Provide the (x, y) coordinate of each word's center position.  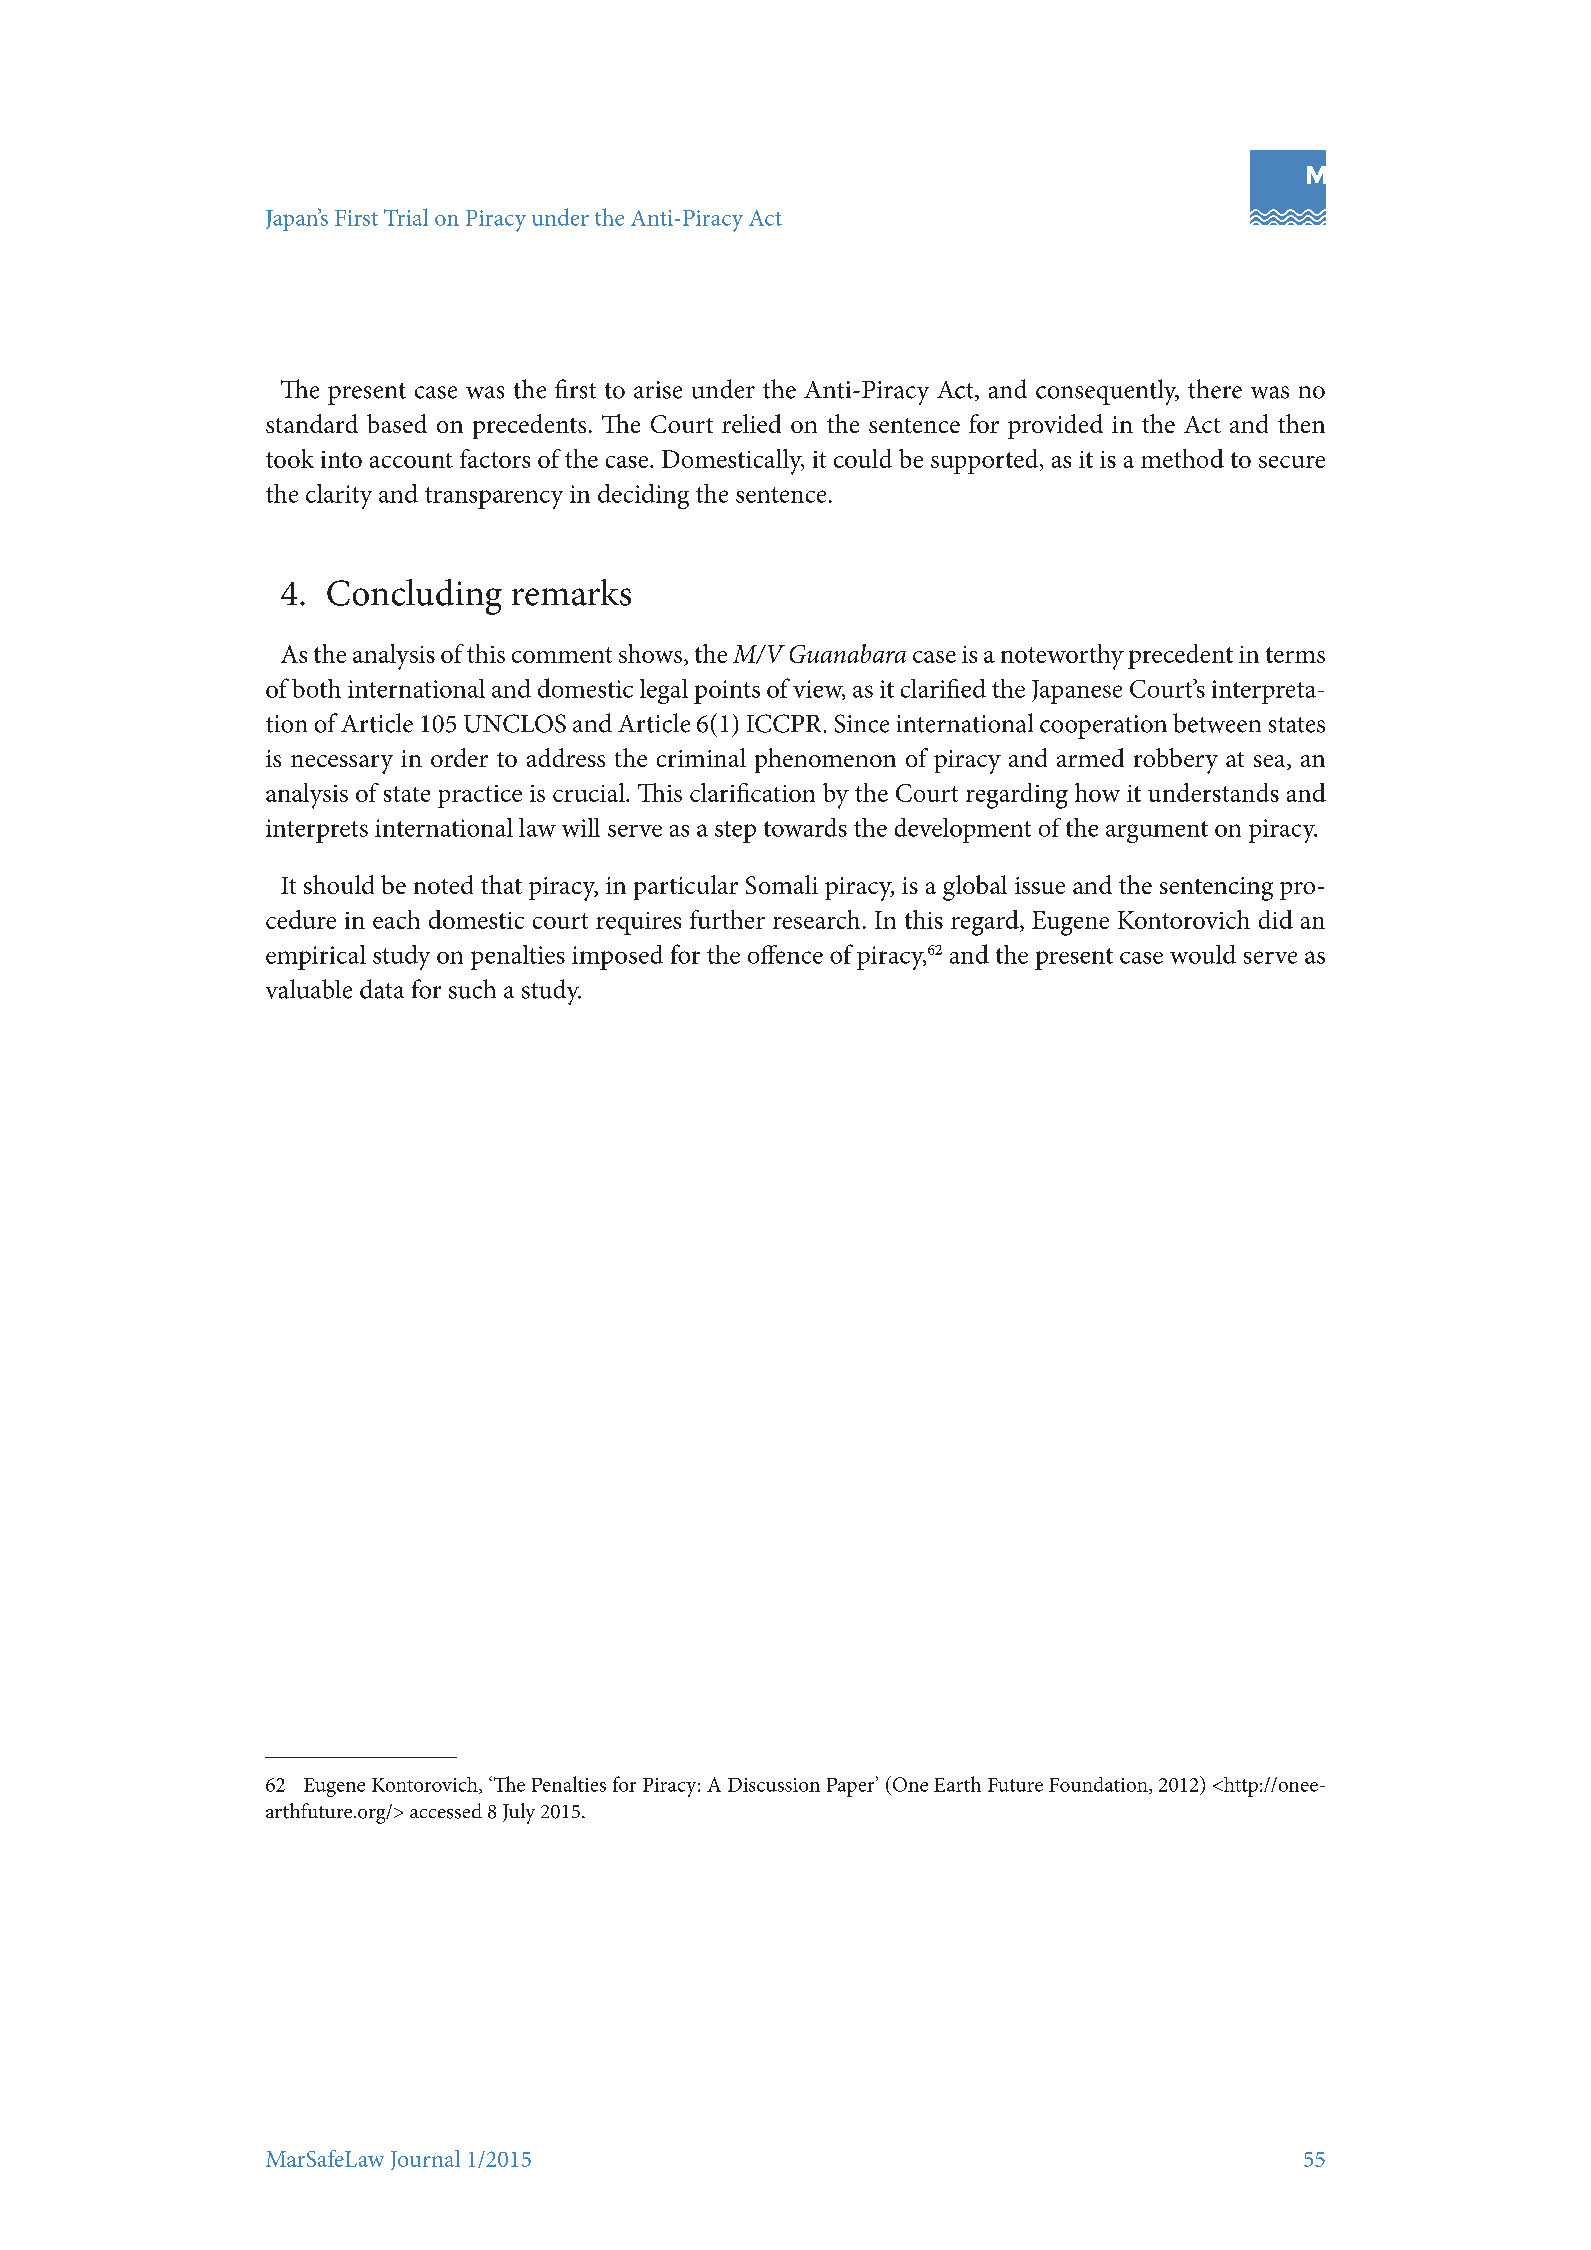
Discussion (774, 1785)
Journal (425, 2160)
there (1215, 389)
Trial (406, 217)
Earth (957, 1784)
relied (751, 423)
